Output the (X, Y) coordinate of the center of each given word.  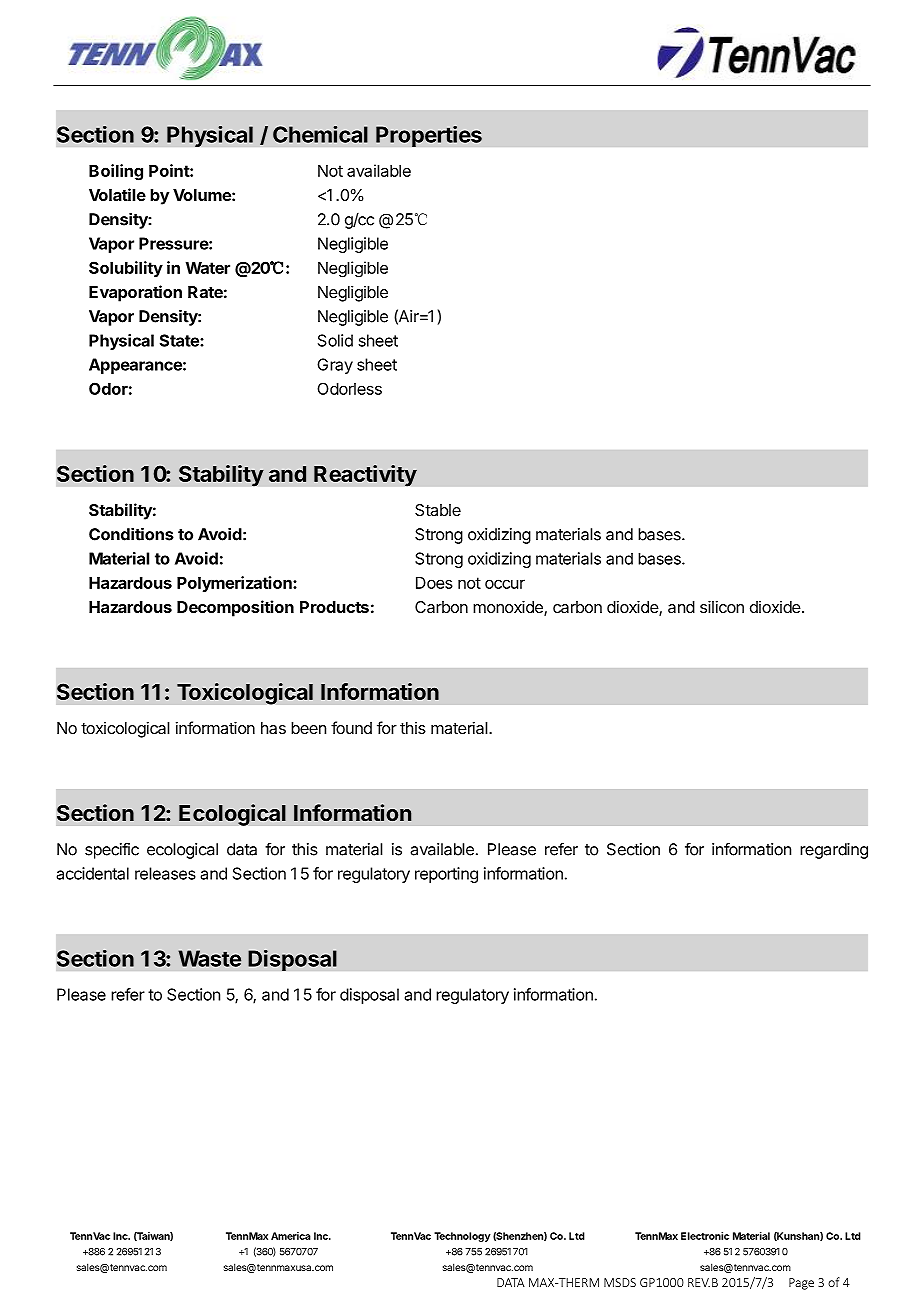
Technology (462, 1237)
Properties (429, 136)
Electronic (705, 1236)
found (351, 727)
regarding (834, 851)
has (273, 728)
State (180, 340)
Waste (209, 958)
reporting (446, 875)
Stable (438, 510)
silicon (722, 606)
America (291, 1236)
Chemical (320, 134)
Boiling (116, 172)
